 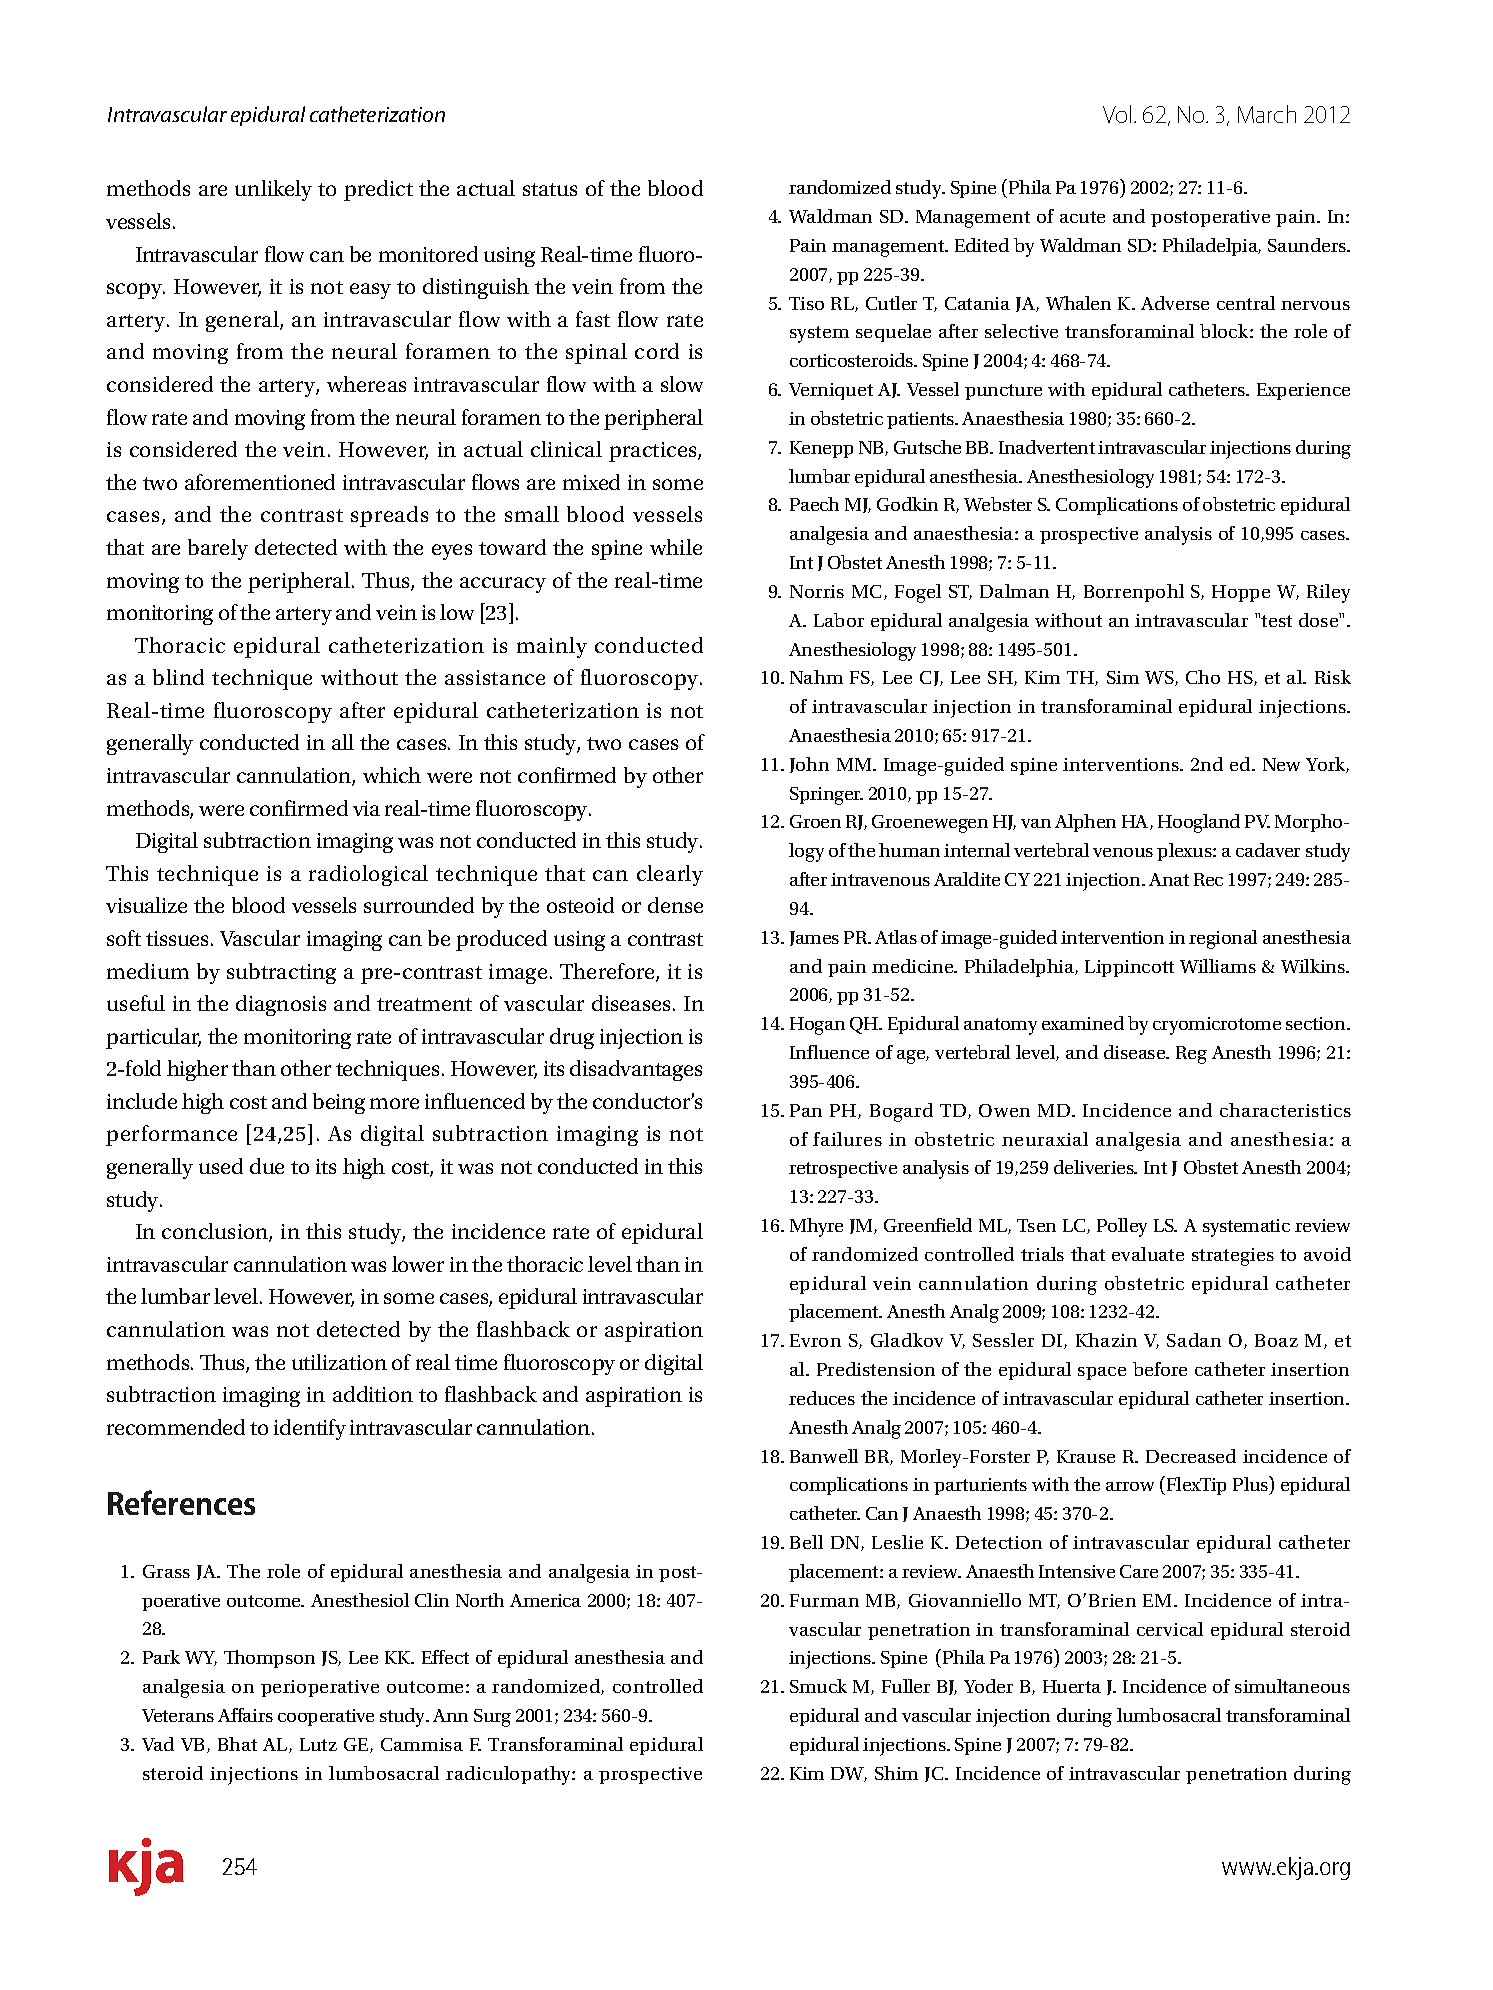 I want to click on Polley, so click(x=1122, y=1227).
